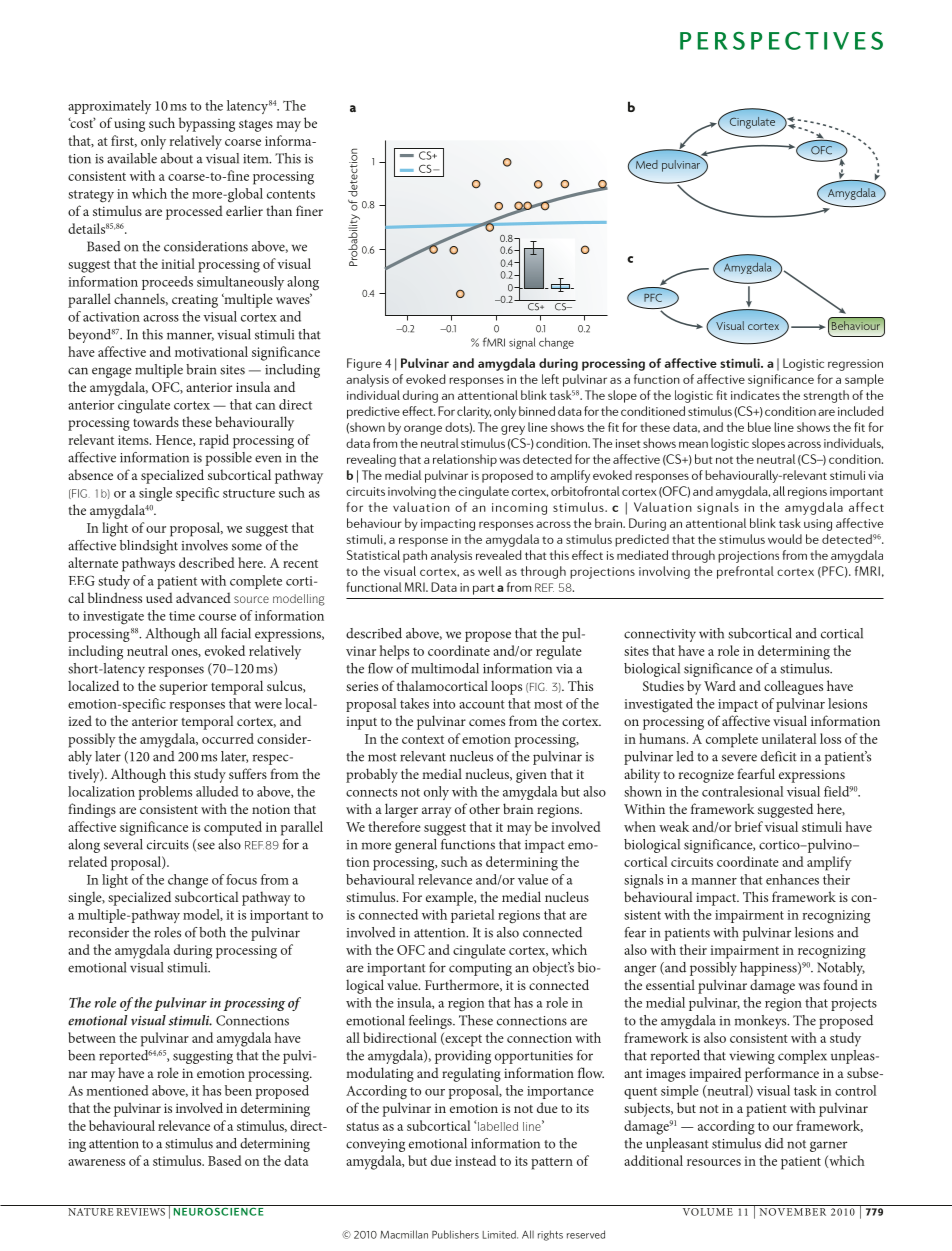 This document has height=1251, width=952. What do you see at coordinates (792, 879) in the document?
I see `enhances` at bounding box center [792, 879].
